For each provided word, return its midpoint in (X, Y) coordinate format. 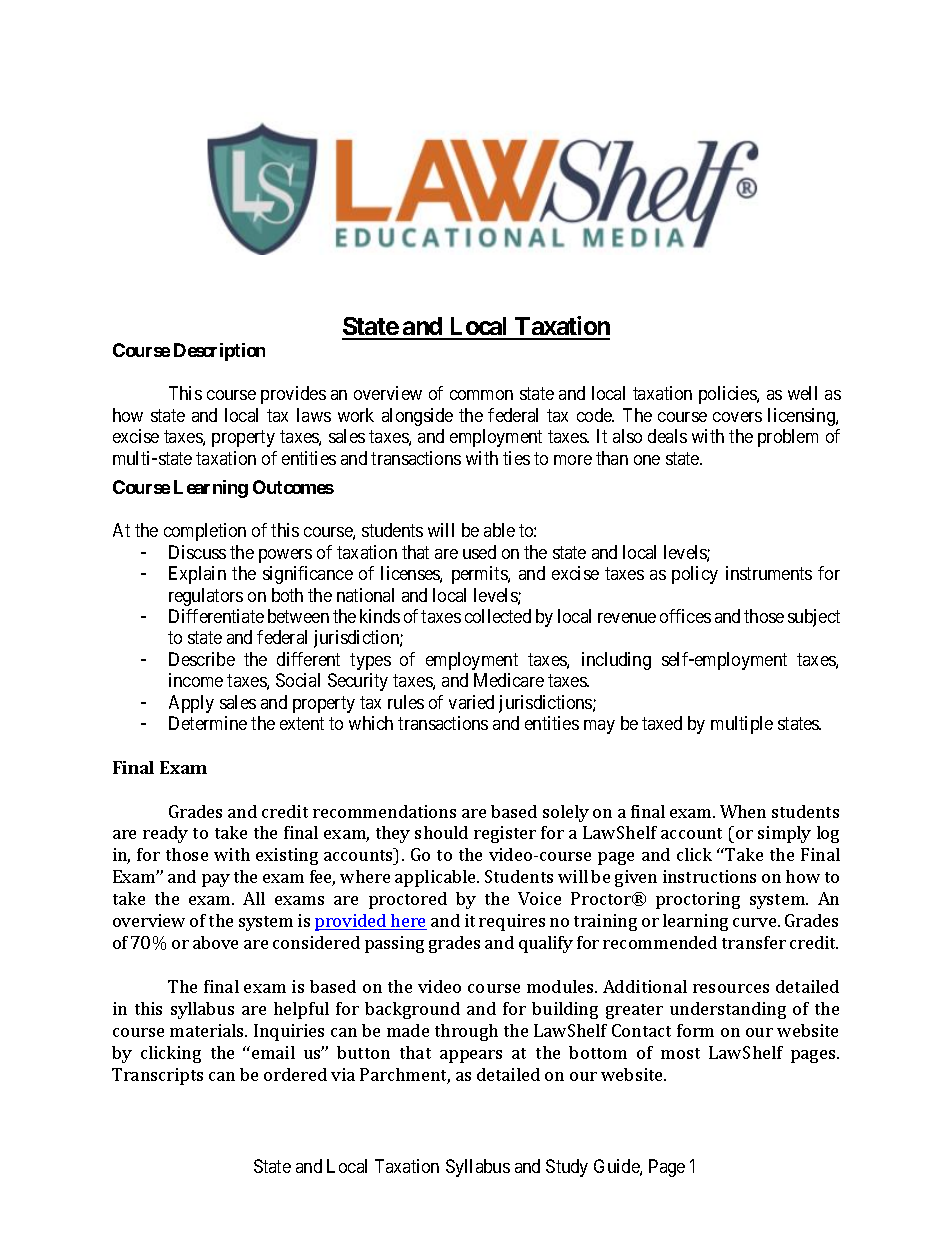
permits (480, 575)
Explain (197, 575)
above (215, 942)
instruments (769, 573)
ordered (295, 1074)
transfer (754, 942)
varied (471, 702)
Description (219, 352)
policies (728, 395)
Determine (208, 723)
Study (567, 1168)
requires (512, 922)
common (481, 395)
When (743, 811)
